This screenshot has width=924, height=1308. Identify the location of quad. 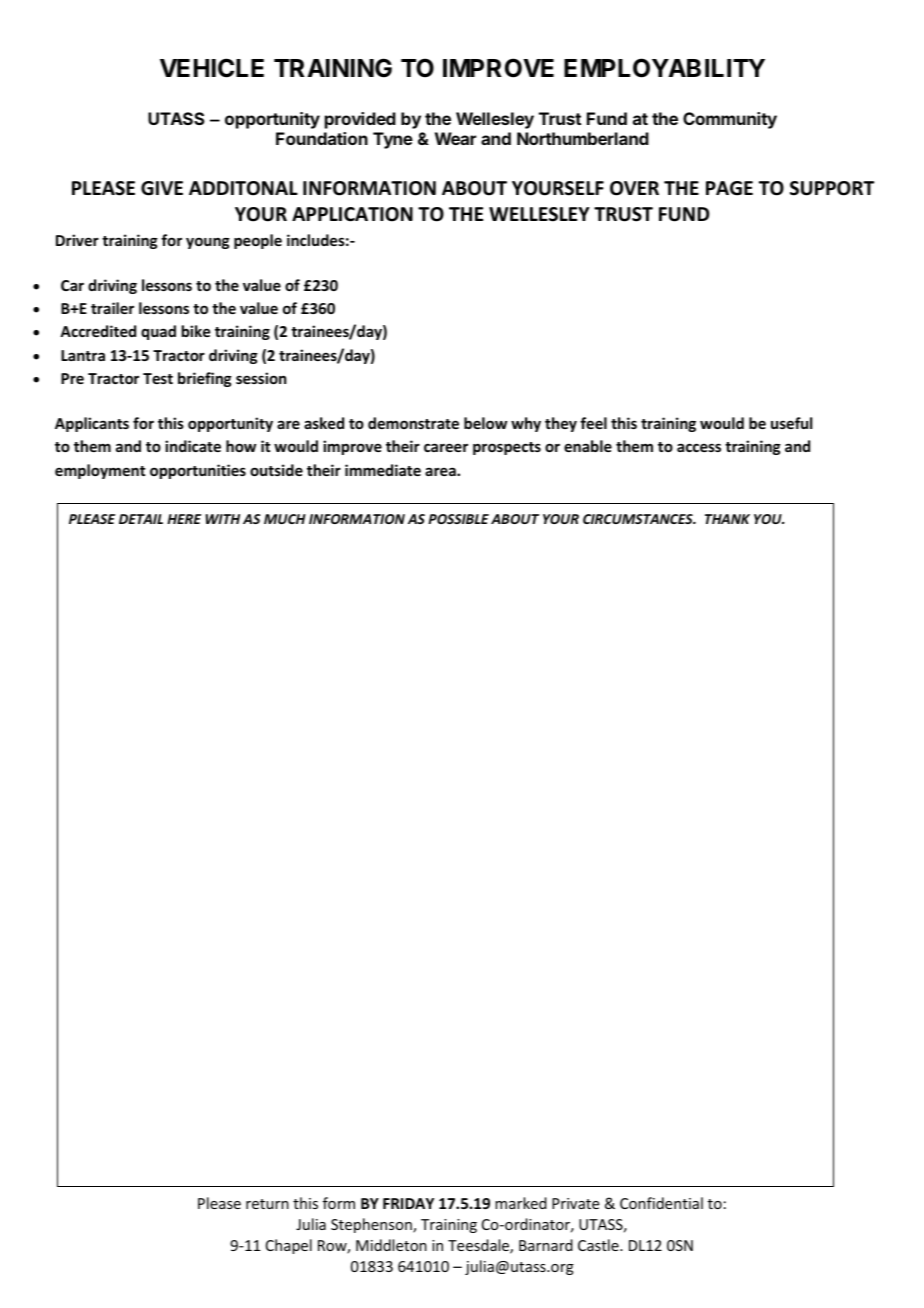
(158, 332).
